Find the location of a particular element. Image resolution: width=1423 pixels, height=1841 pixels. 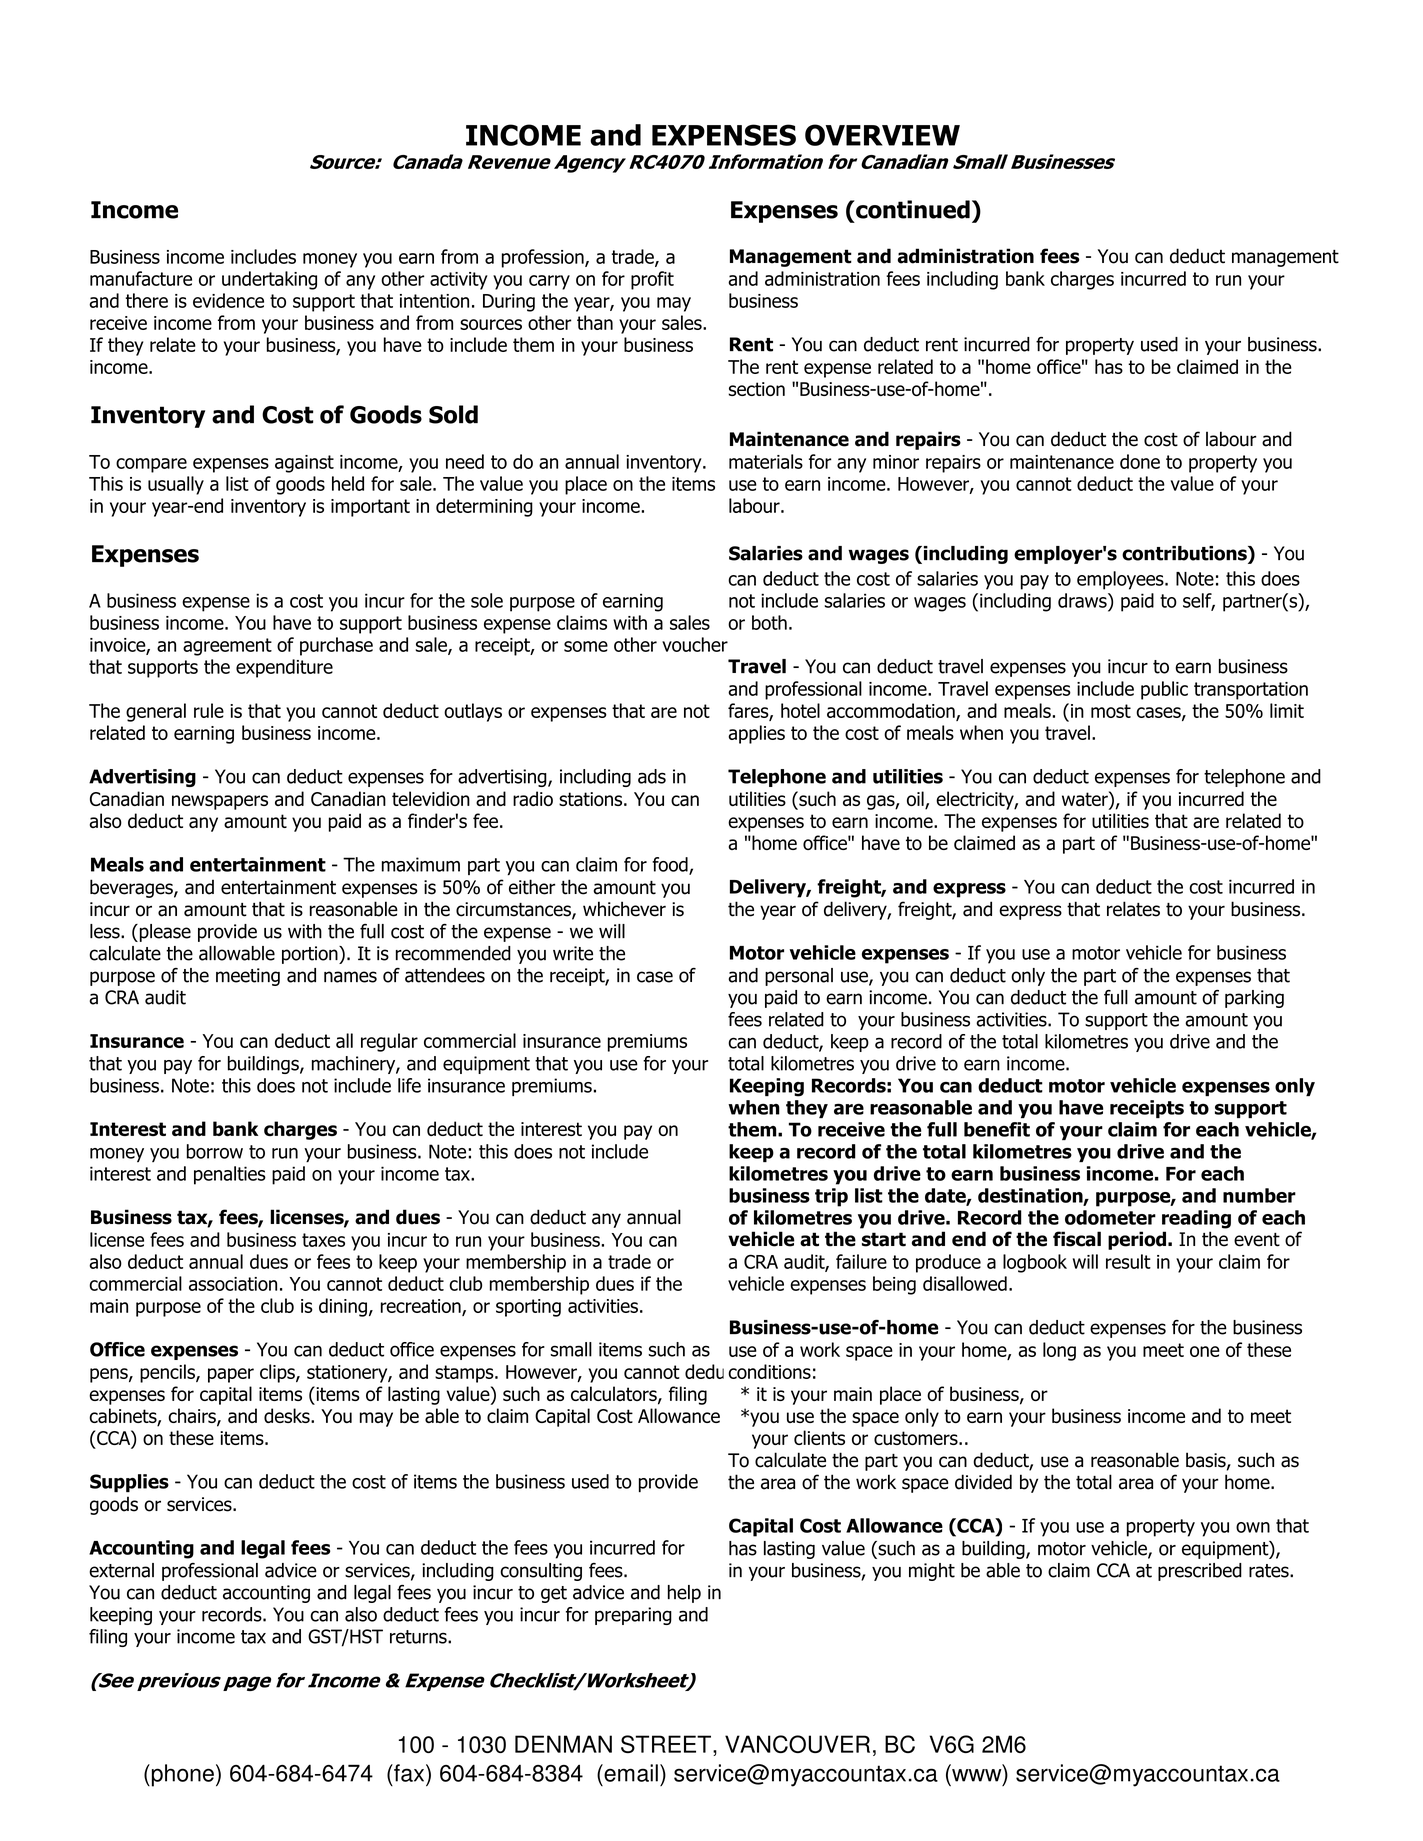

continued is located at coordinates (912, 209).
